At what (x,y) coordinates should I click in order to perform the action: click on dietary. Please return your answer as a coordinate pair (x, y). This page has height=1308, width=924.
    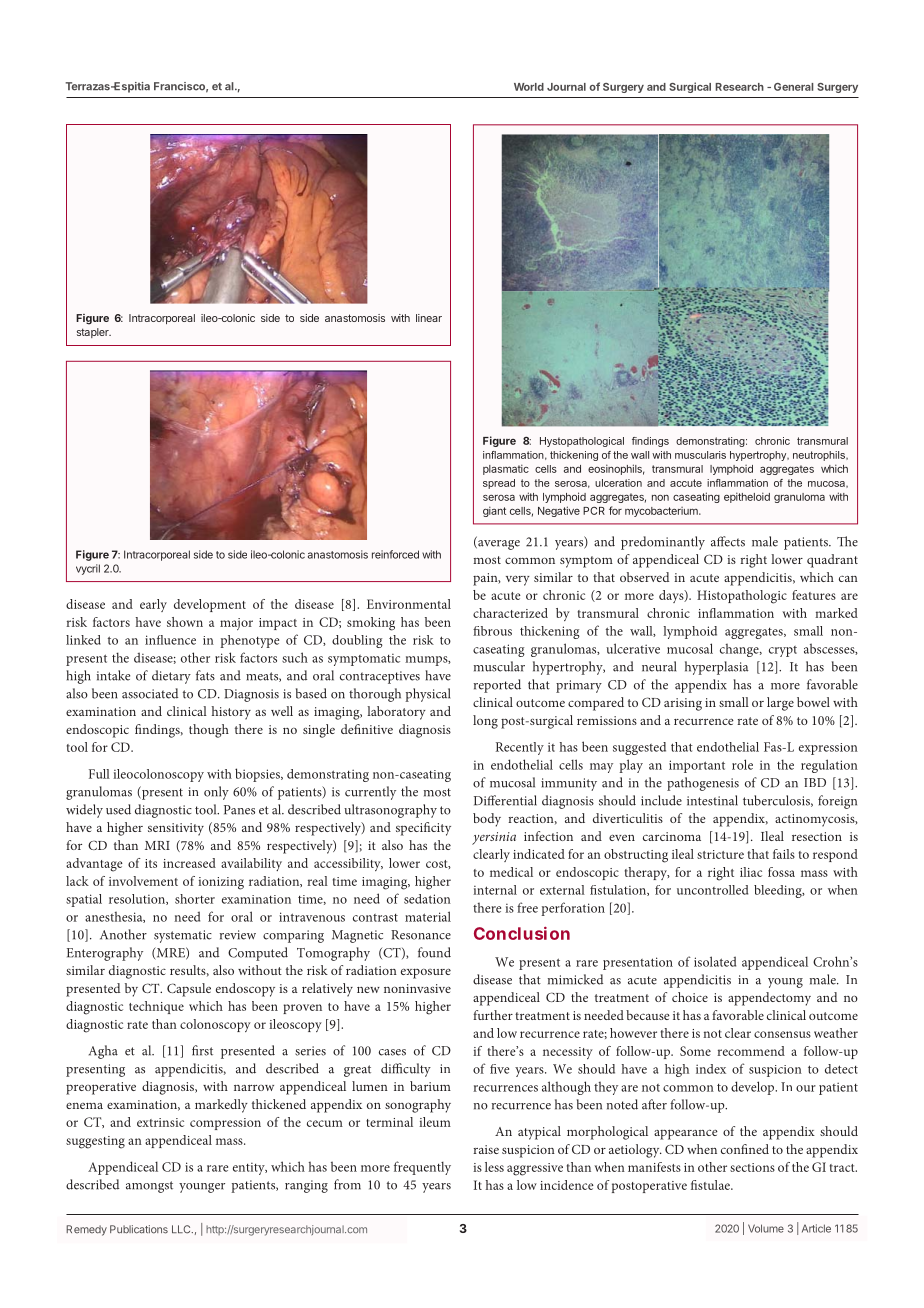
    Looking at the image, I should click on (171, 677).
